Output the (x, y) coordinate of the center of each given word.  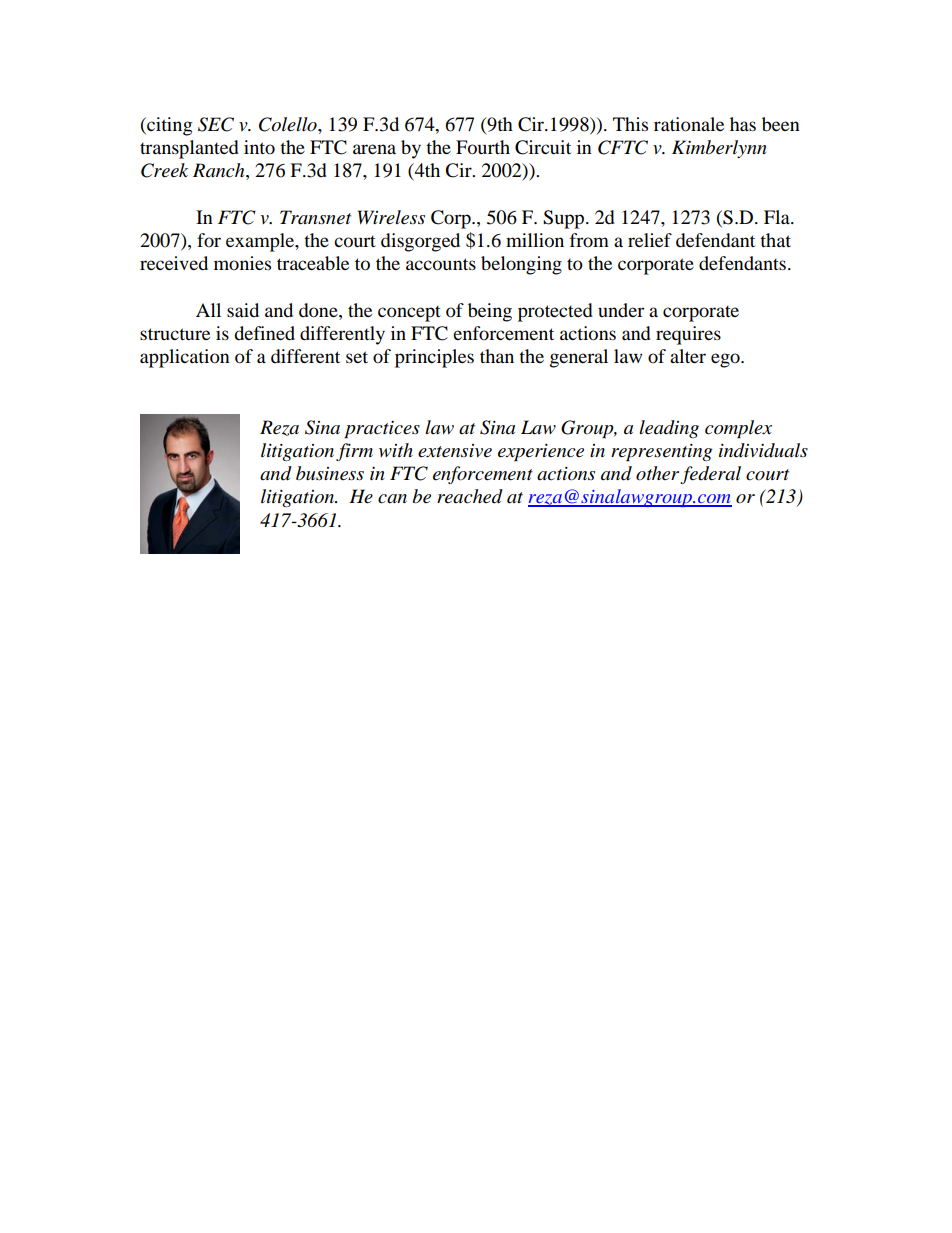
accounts (441, 264)
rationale (689, 124)
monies (242, 263)
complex (738, 429)
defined (264, 333)
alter (688, 356)
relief (650, 240)
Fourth (483, 147)
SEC (216, 124)
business (330, 473)
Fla (778, 217)
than (497, 356)
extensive (455, 451)
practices (382, 429)
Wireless (391, 217)
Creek (164, 170)
